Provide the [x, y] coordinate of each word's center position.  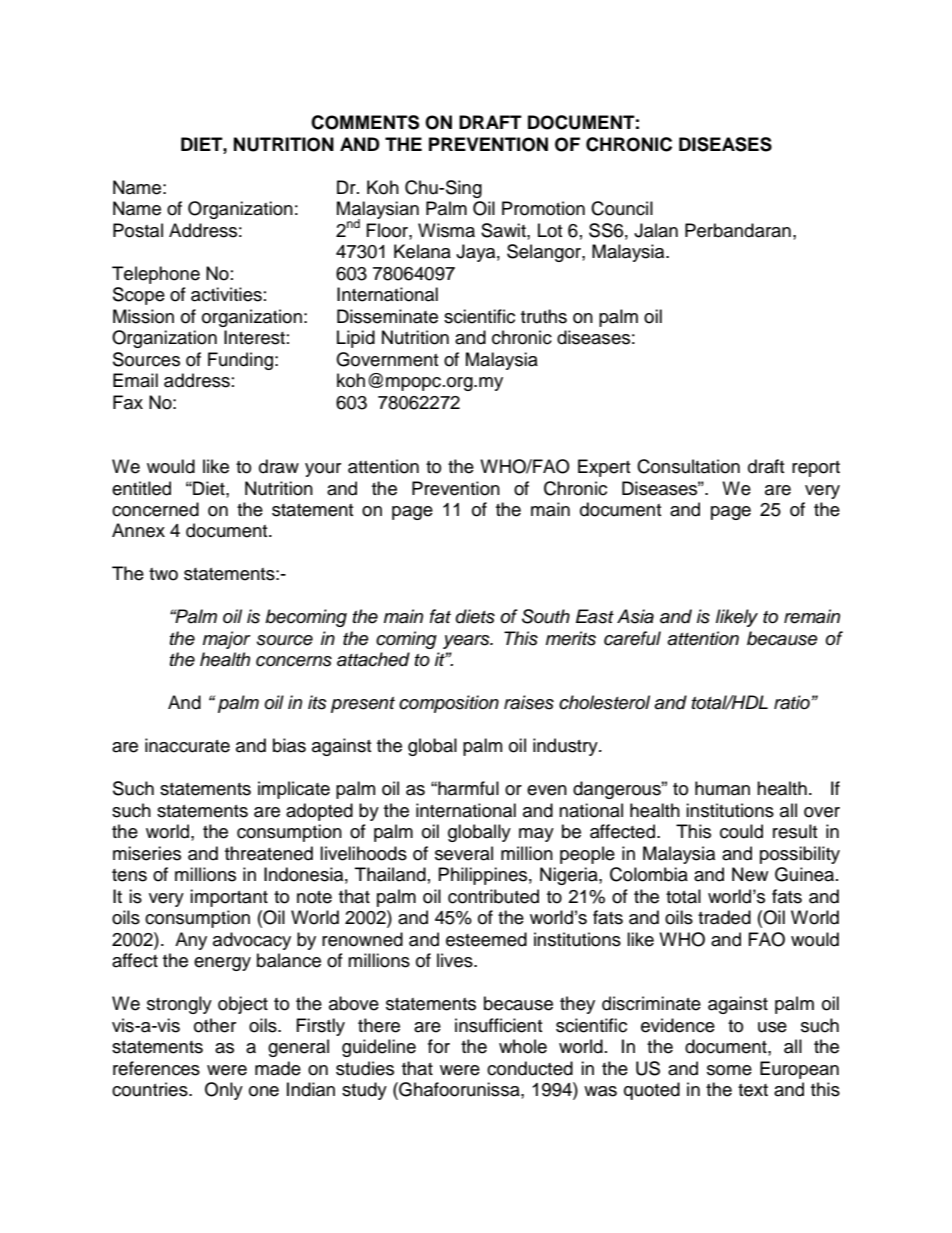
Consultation [688, 466]
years [467, 642]
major [227, 640]
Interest [254, 337]
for [439, 1046]
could [741, 831]
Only [224, 1091]
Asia [635, 616]
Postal [138, 230]
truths [544, 316]
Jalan [656, 230]
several [464, 853]
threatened [269, 853]
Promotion [543, 208]
